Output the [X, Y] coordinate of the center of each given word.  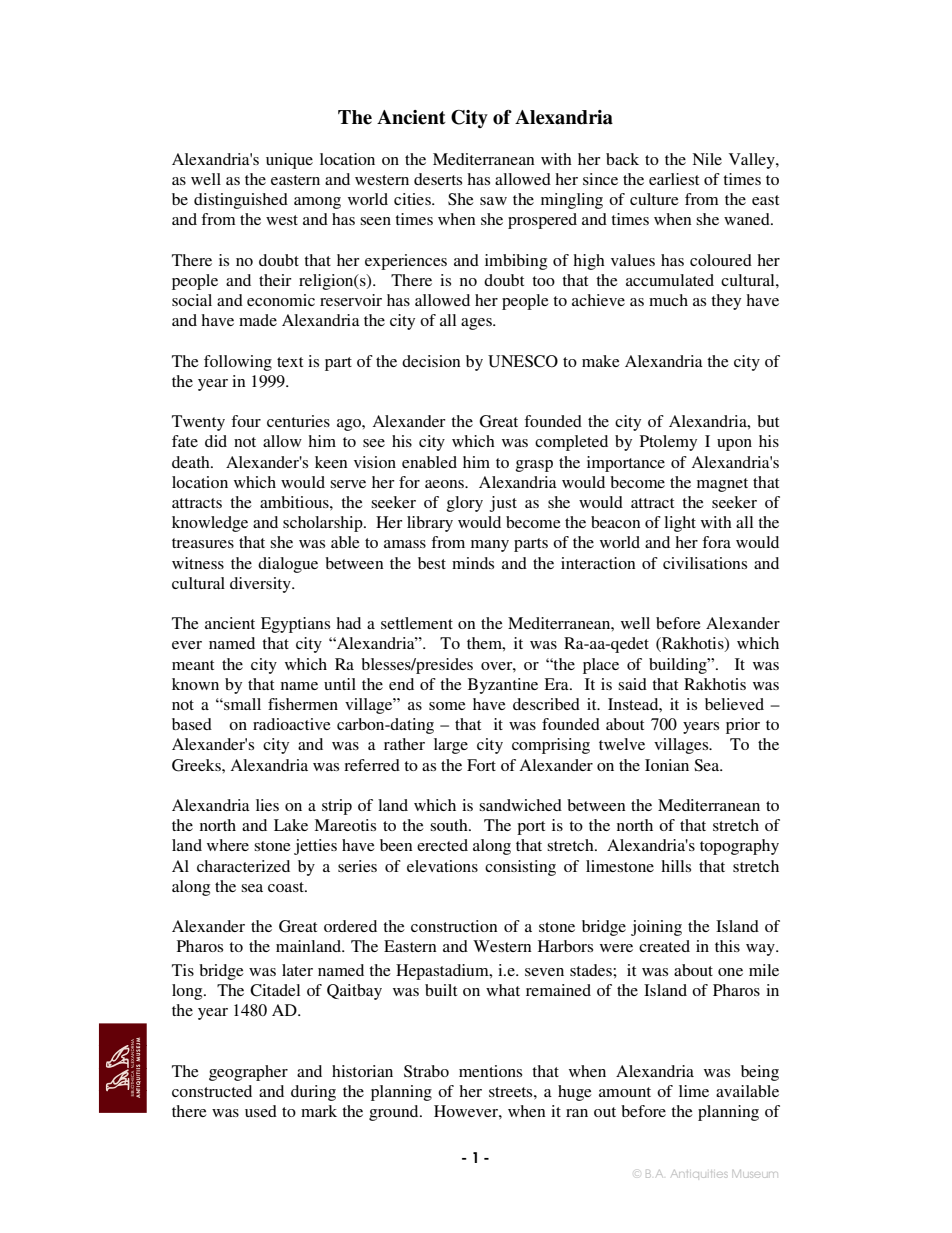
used [261, 1111]
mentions [490, 1071]
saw [493, 201]
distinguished [241, 201]
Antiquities [699, 1174]
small [241, 704]
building [679, 666]
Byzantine [503, 686]
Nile [707, 159]
